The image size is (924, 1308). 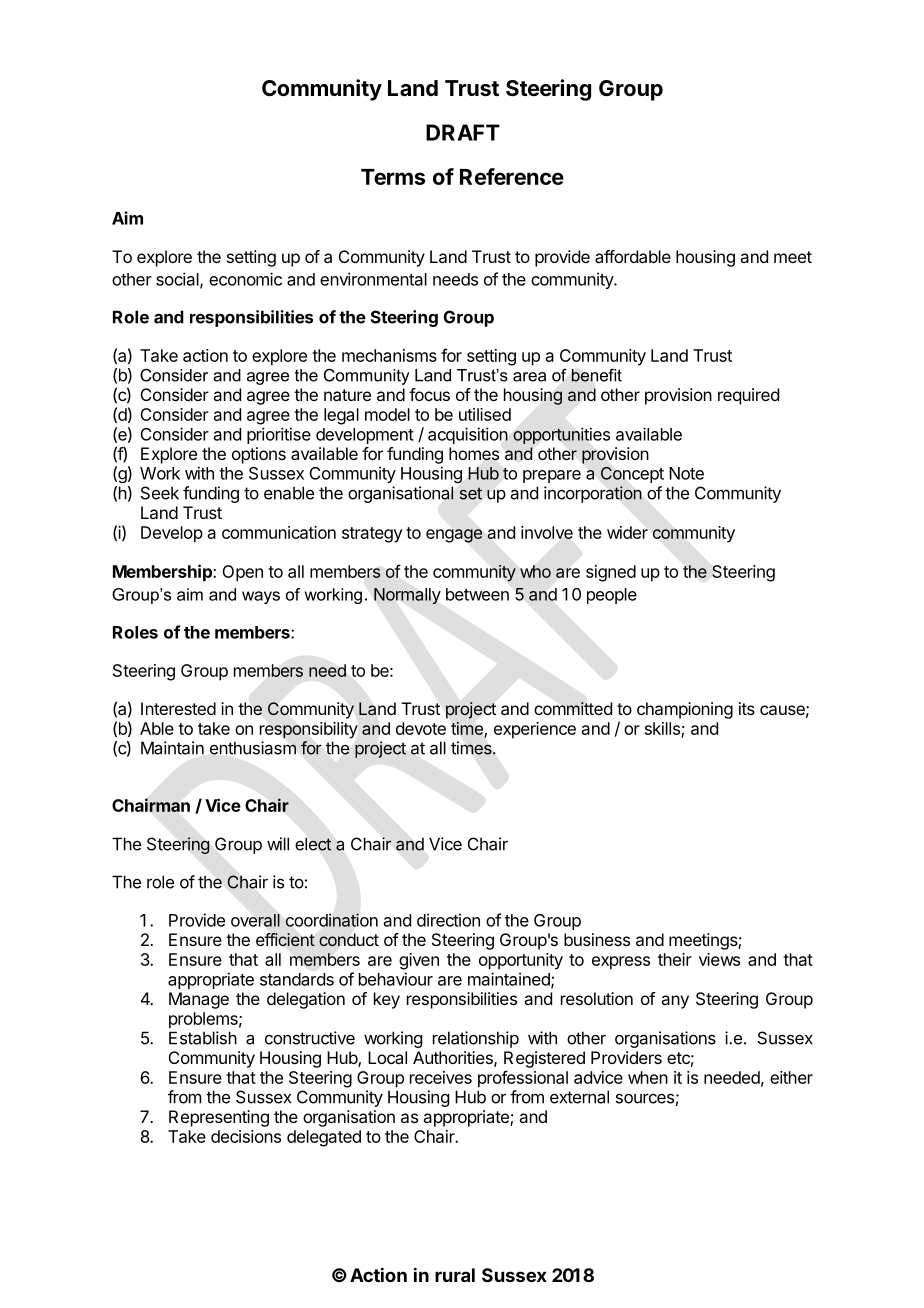 I want to click on DRAFT, so click(x=463, y=132).
